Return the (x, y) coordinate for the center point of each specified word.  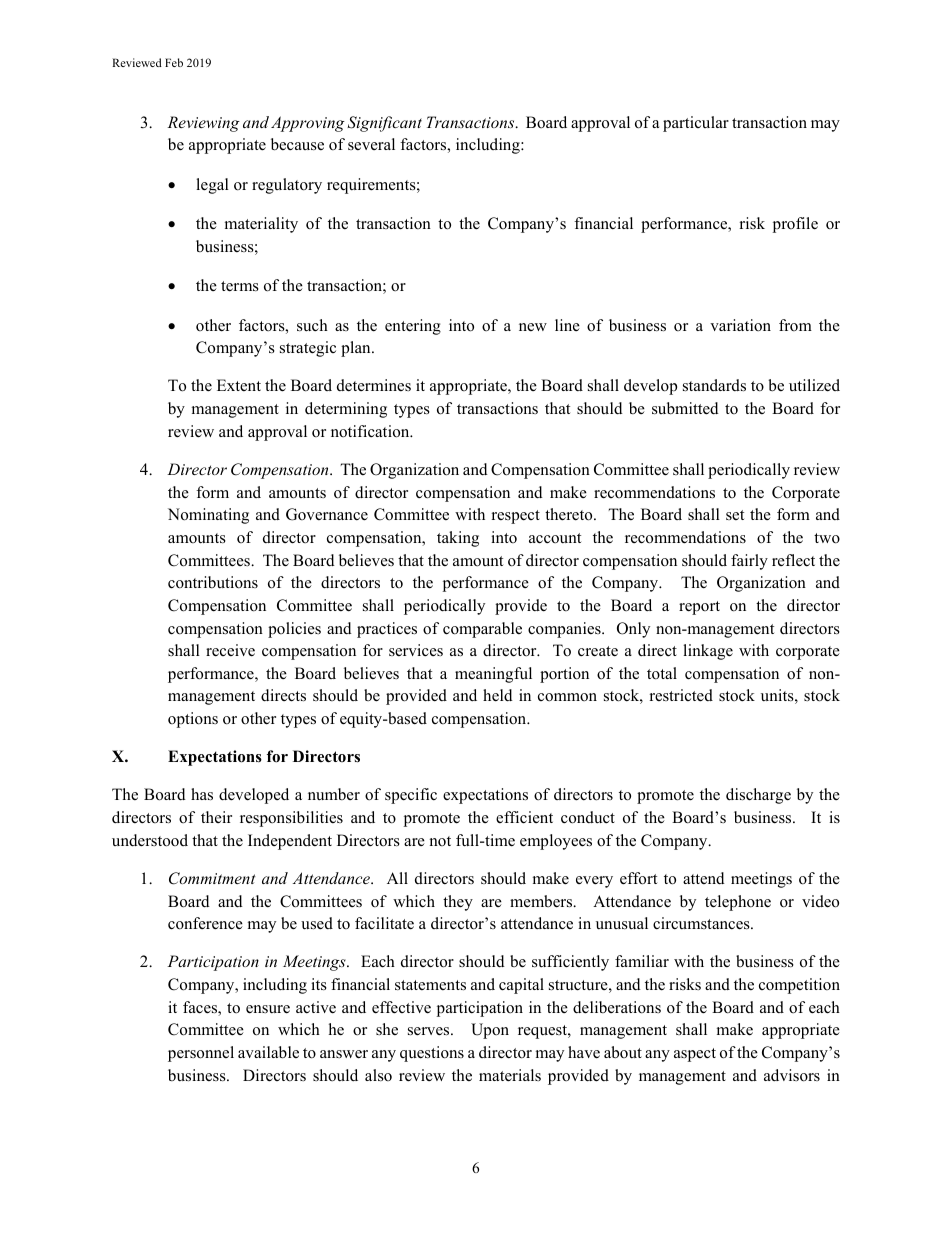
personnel (201, 1054)
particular (696, 124)
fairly (749, 562)
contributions (213, 582)
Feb (174, 62)
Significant (384, 124)
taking (458, 539)
